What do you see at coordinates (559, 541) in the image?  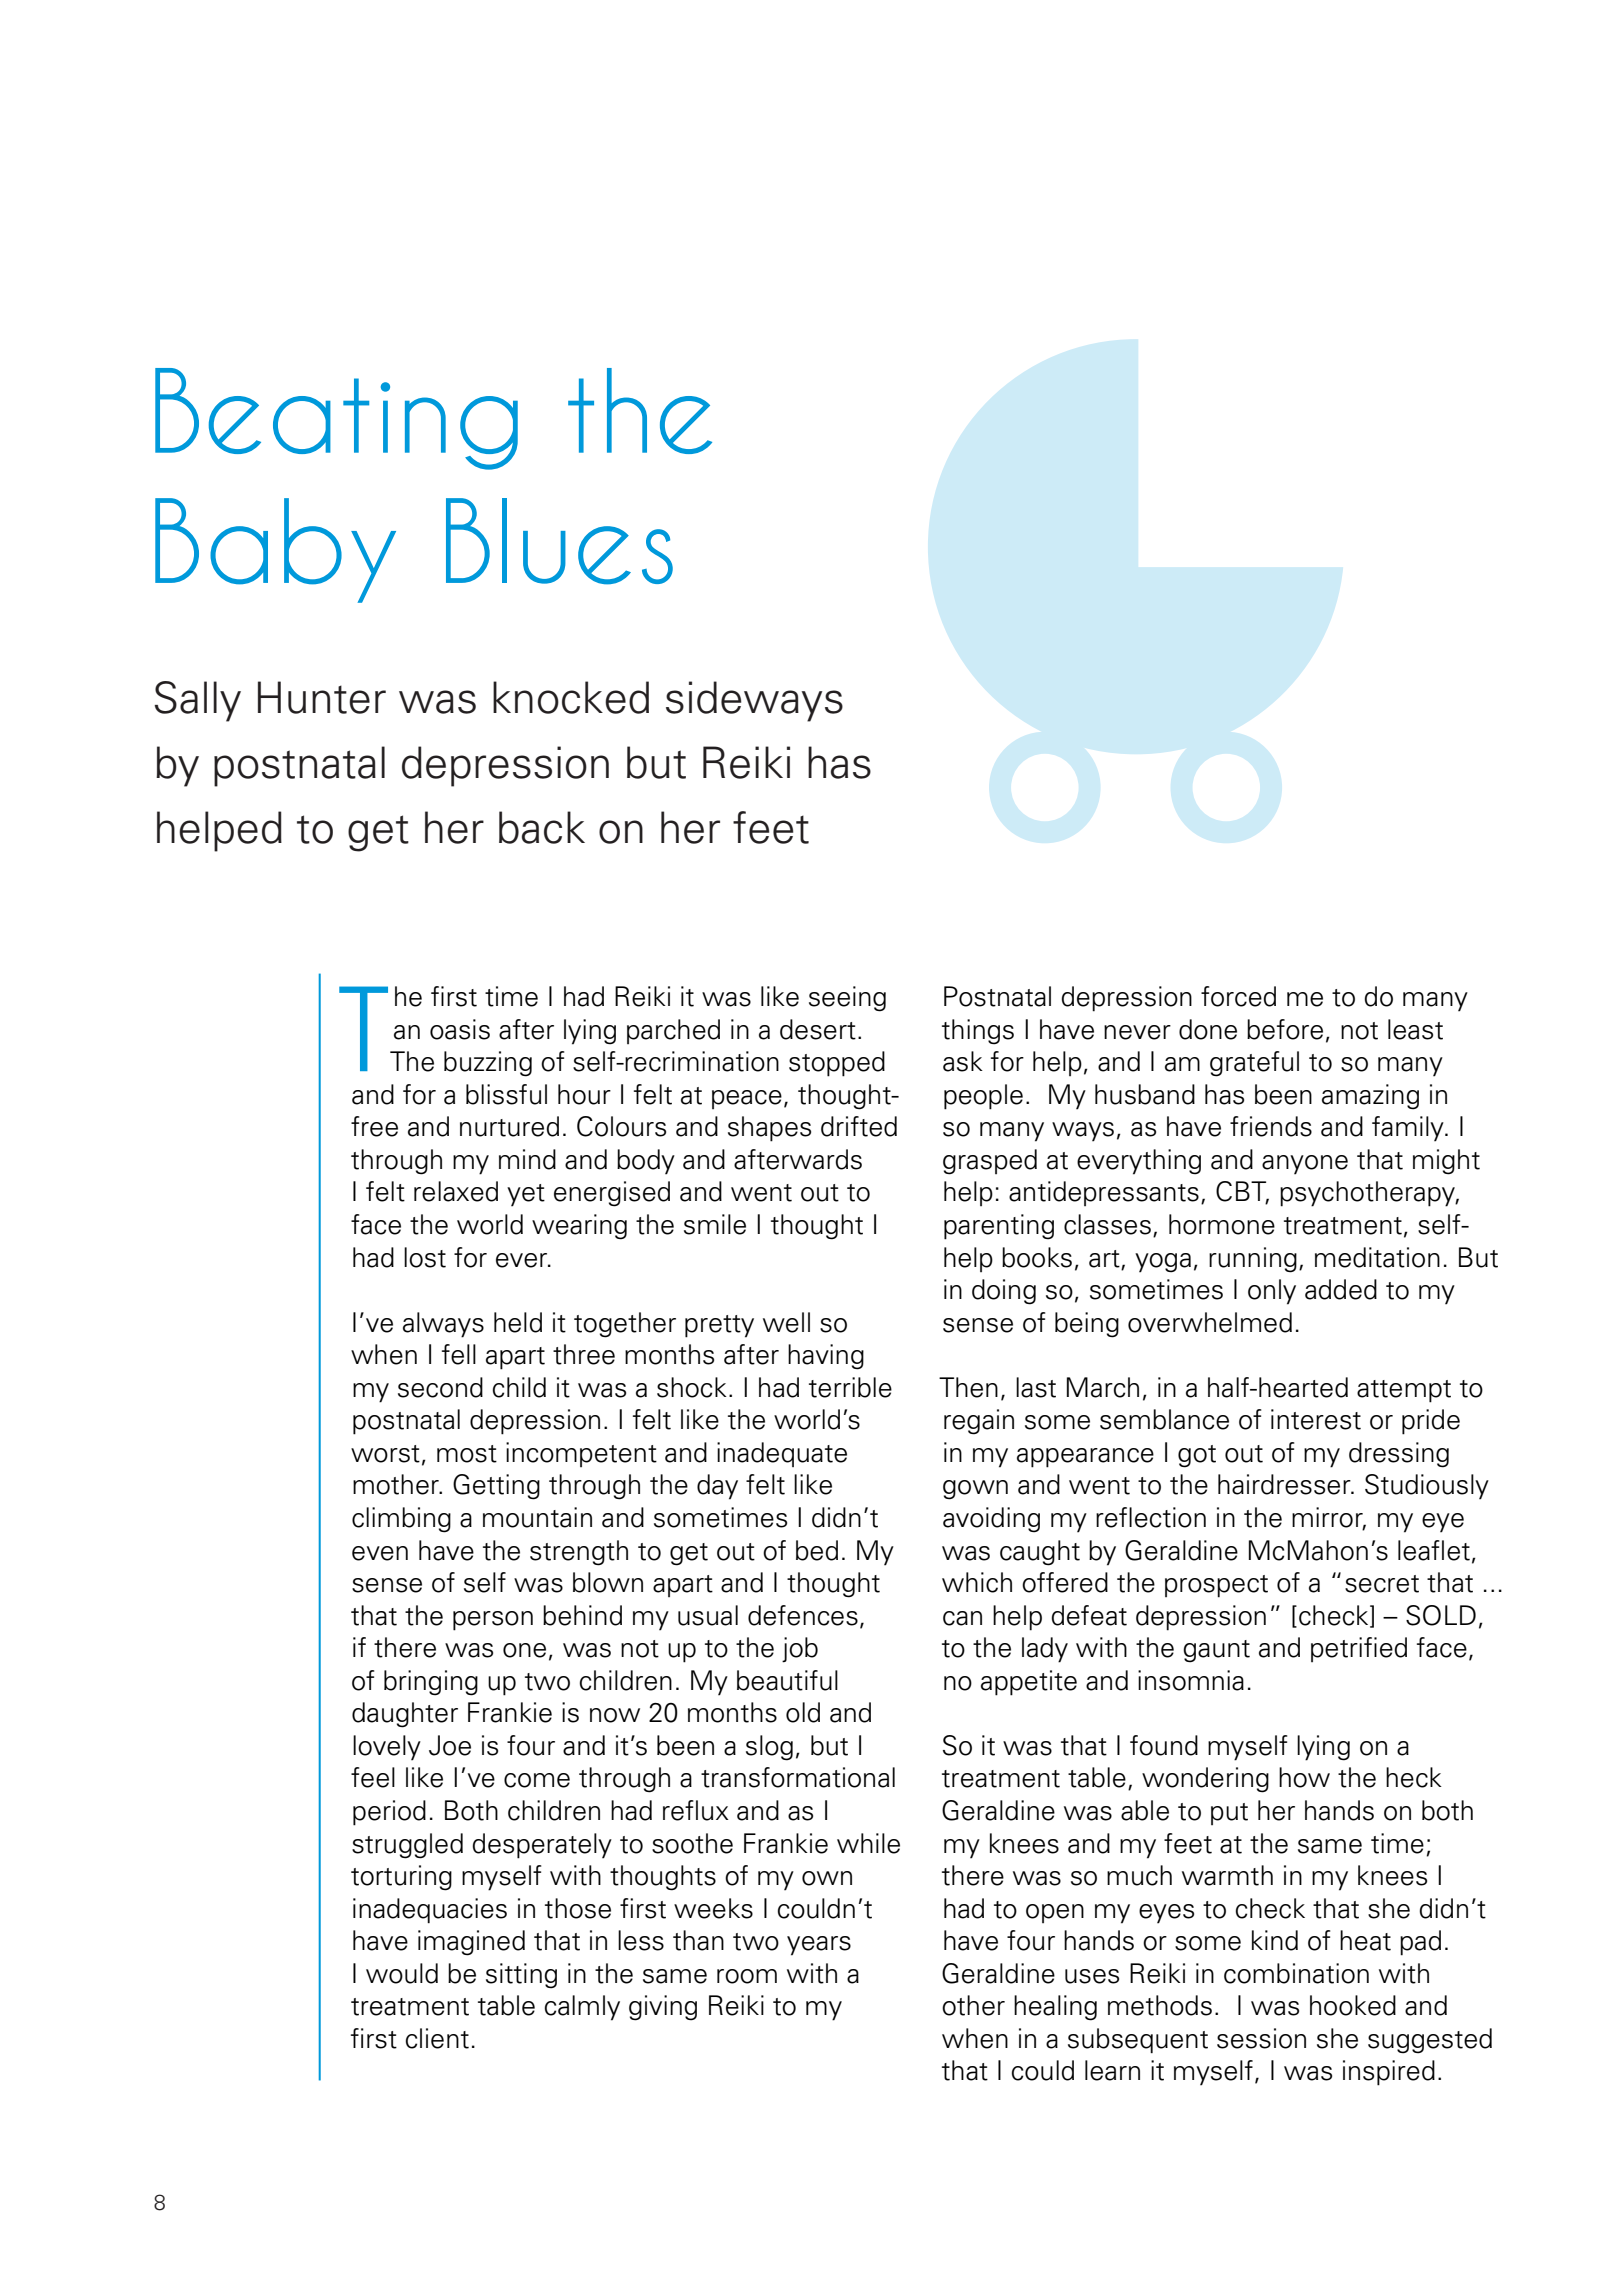 I see `Blues` at bounding box center [559, 541].
